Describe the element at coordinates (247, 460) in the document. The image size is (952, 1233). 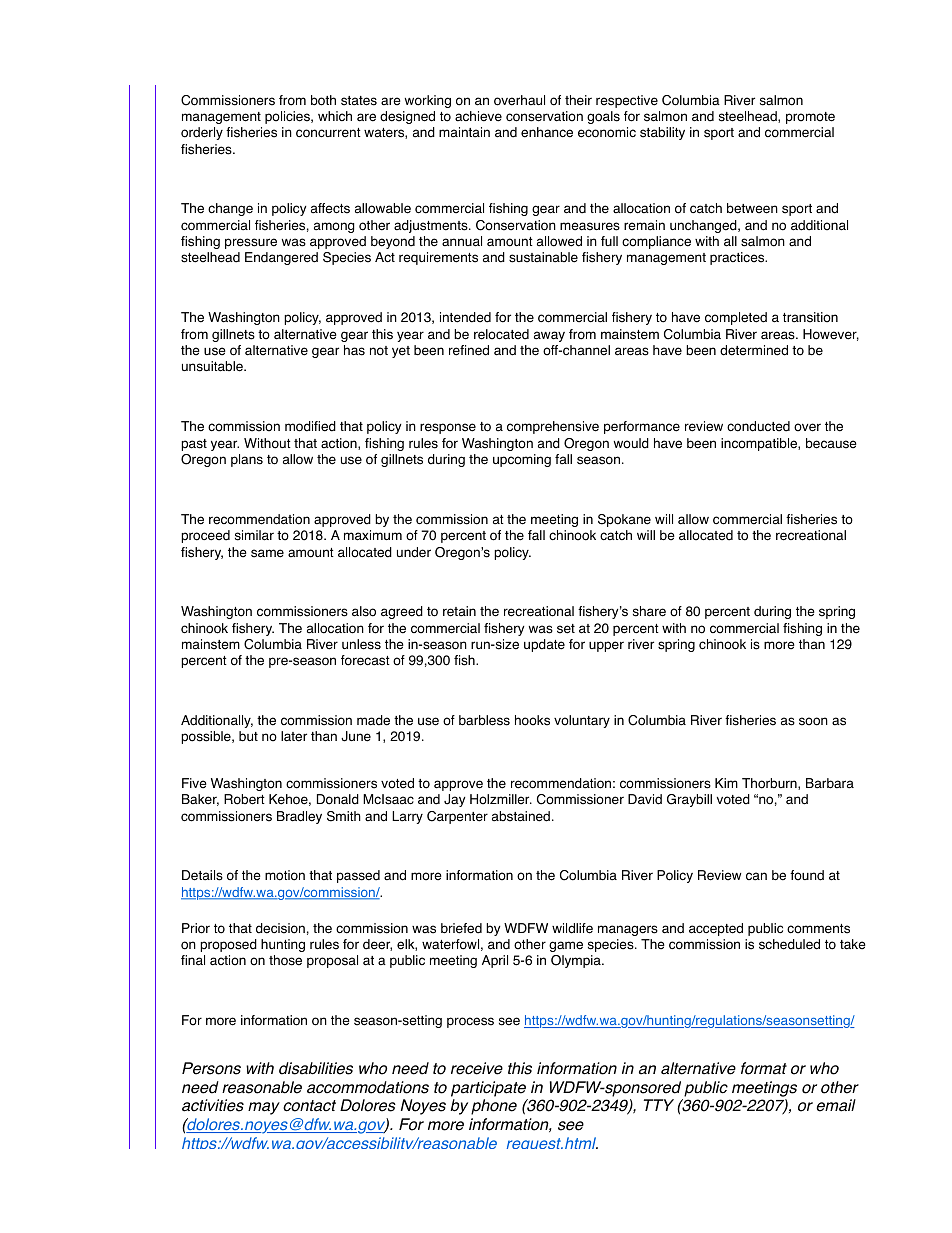
I see `plans` at that location.
